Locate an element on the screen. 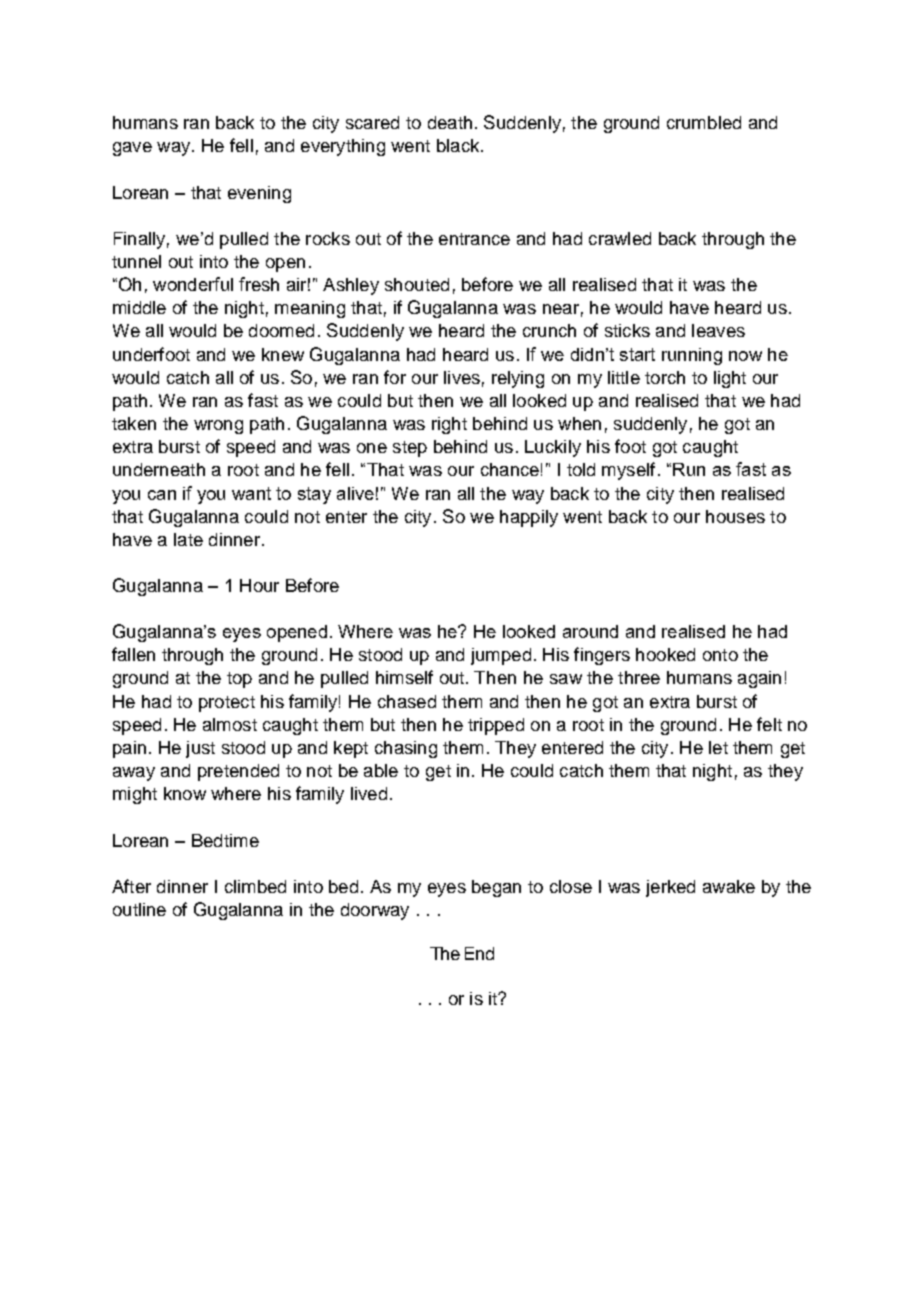 This screenshot has height=1308, width=924. began is located at coordinates (496, 888).
